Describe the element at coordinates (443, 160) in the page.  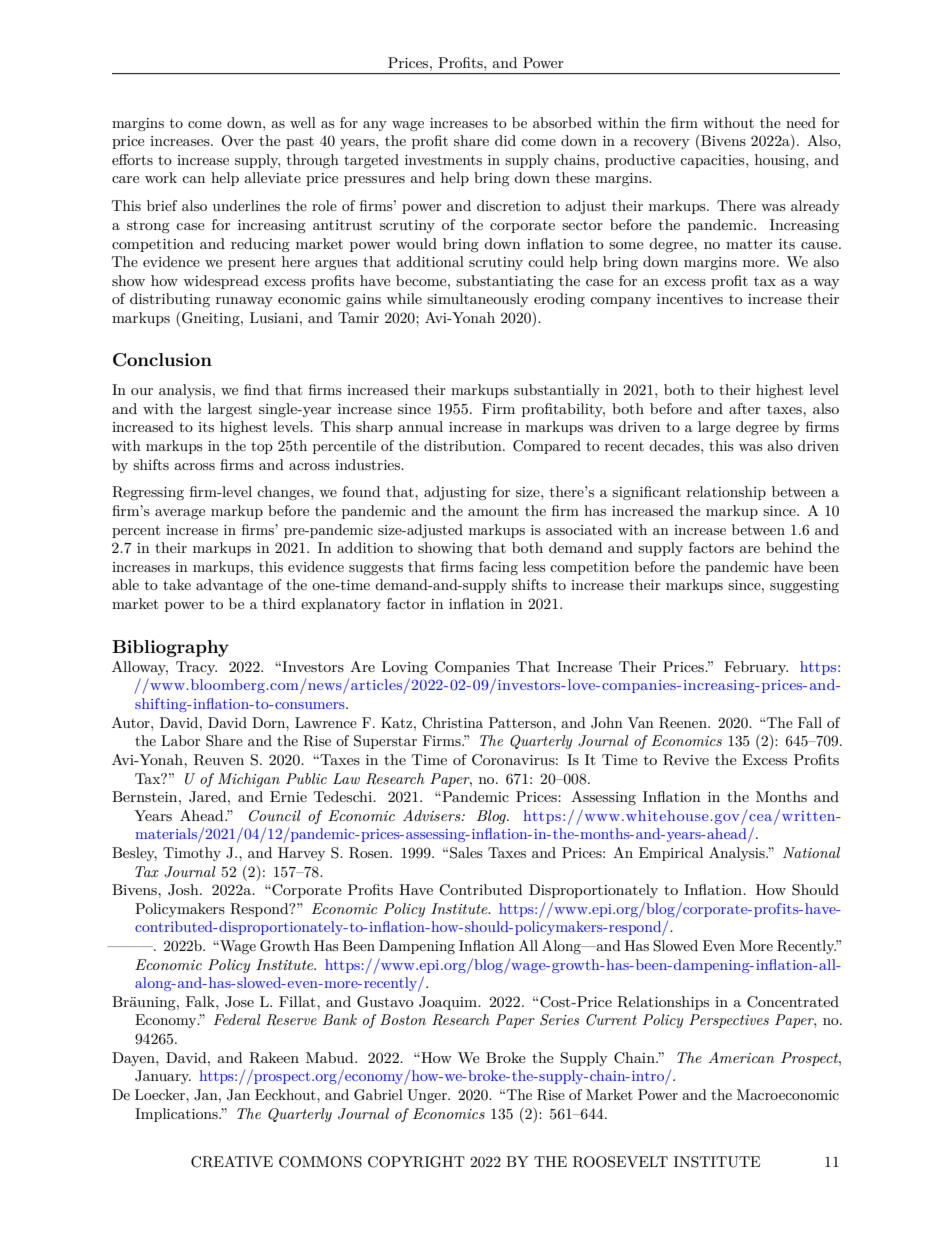
I see `investments` at that location.
